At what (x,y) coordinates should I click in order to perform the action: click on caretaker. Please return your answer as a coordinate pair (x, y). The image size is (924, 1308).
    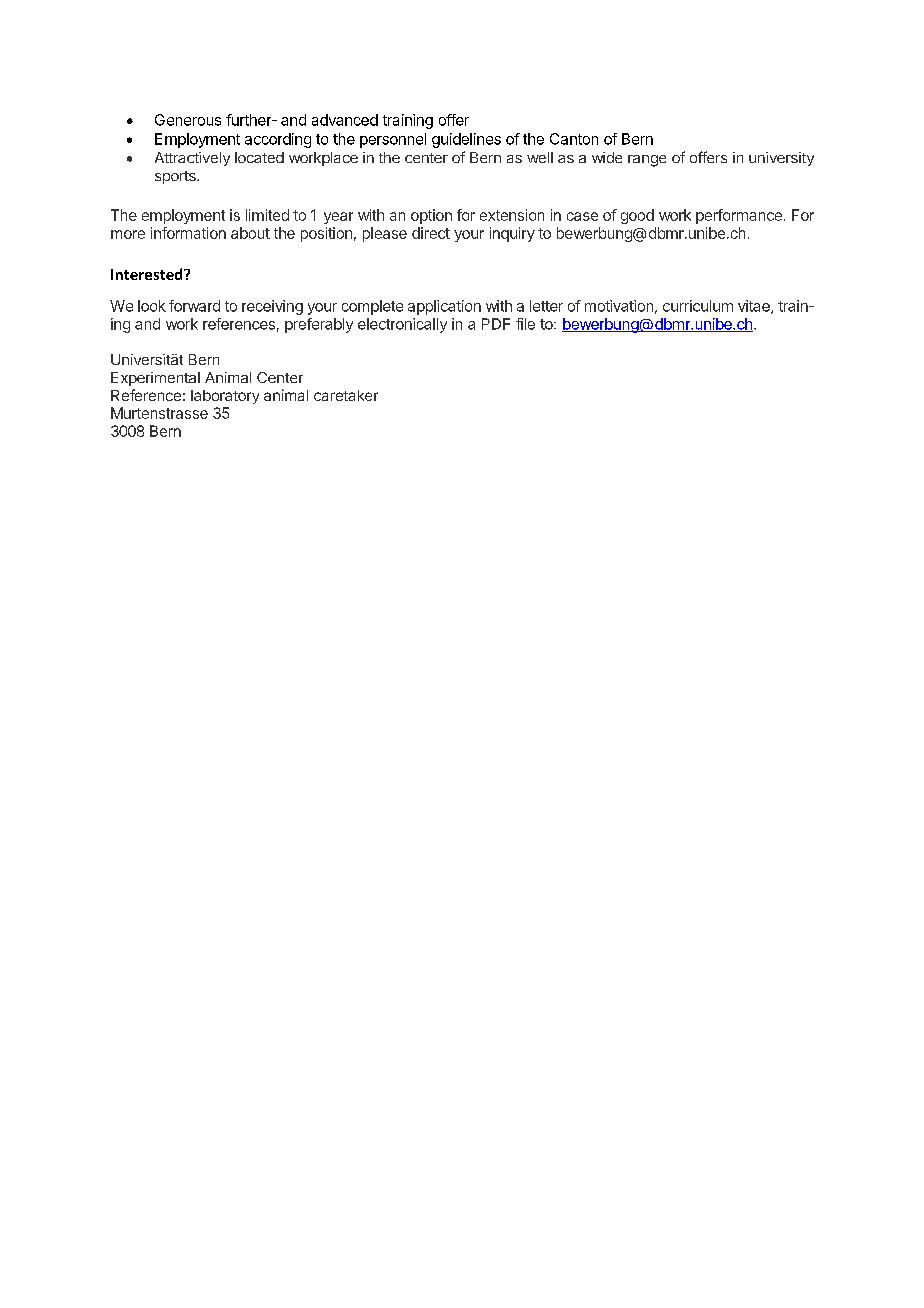
    Looking at the image, I should click on (346, 395).
